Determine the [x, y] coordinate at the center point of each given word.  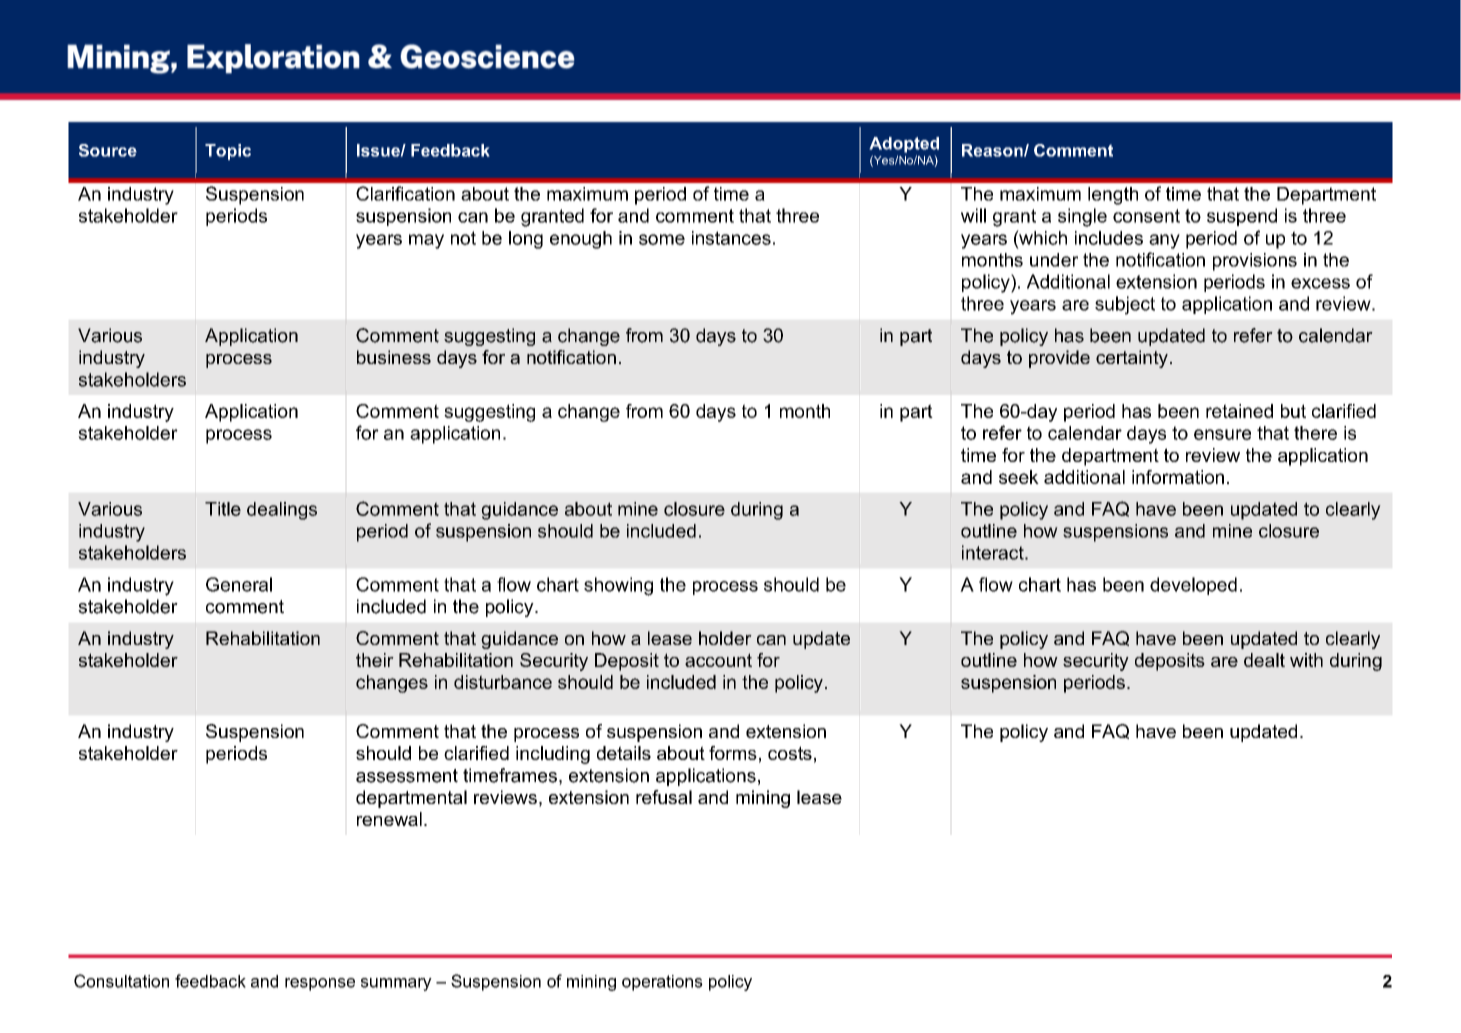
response [320, 984]
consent [1146, 216]
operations [662, 983]
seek [1019, 477]
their [375, 660]
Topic [228, 152]
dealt [1264, 660]
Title [223, 509]
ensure [1222, 434]
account [718, 660]
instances [731, 238]
